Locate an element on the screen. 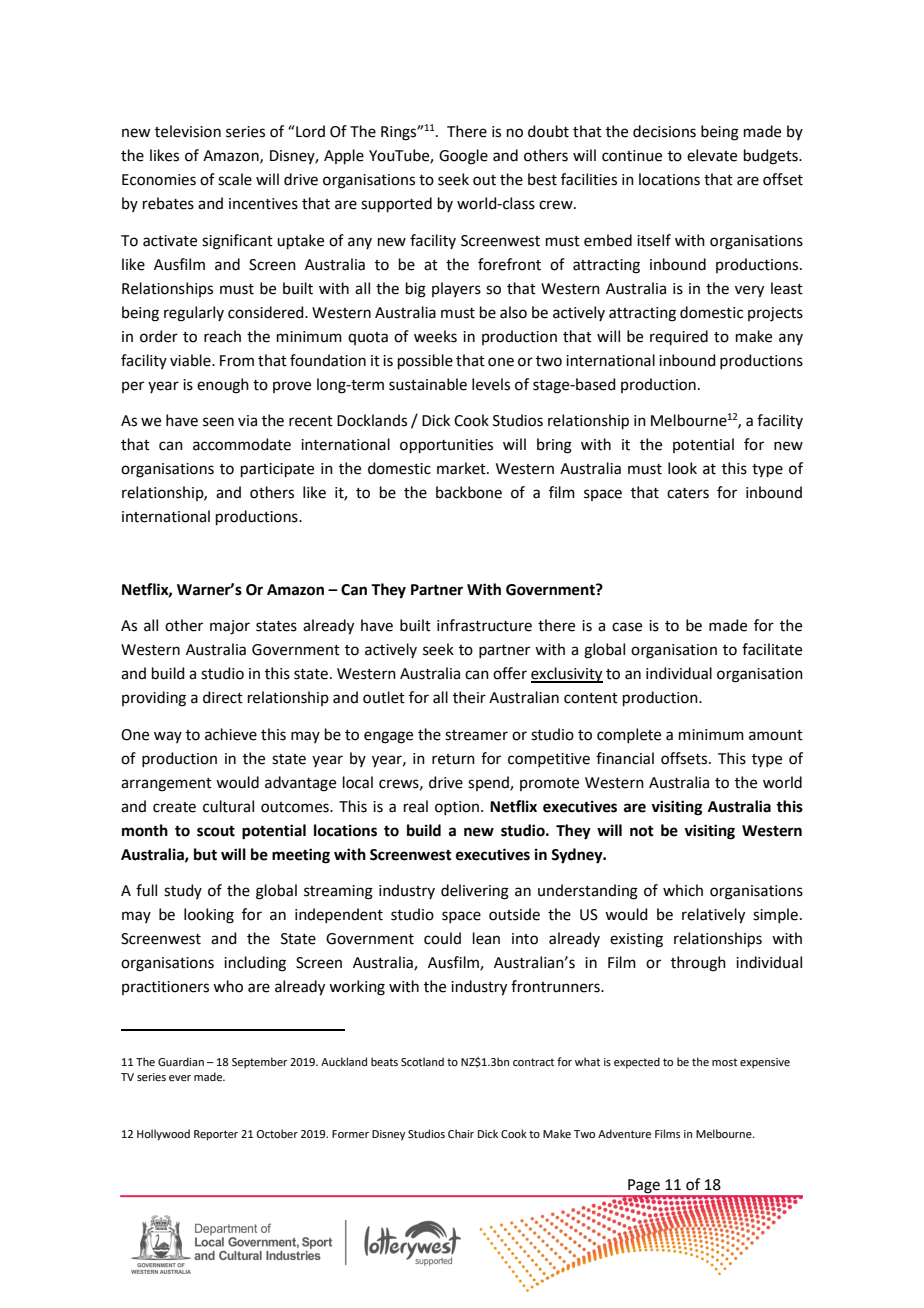 This screenshot has width=924, height=1308. facilitate is located at coordinates (772, 649).
